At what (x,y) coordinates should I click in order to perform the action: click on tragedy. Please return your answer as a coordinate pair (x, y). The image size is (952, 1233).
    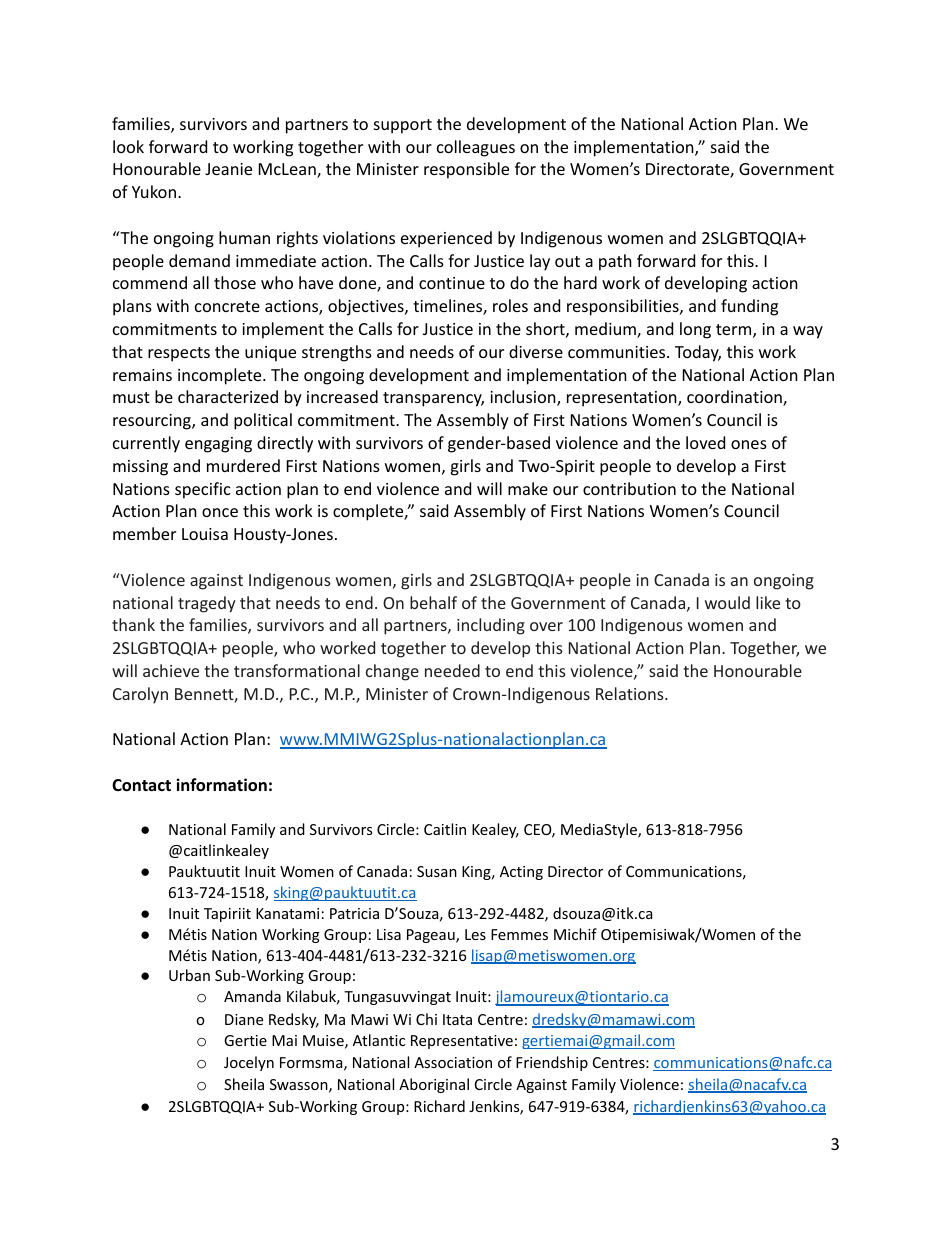
    Looking at the image, I should click on (207, 604).
